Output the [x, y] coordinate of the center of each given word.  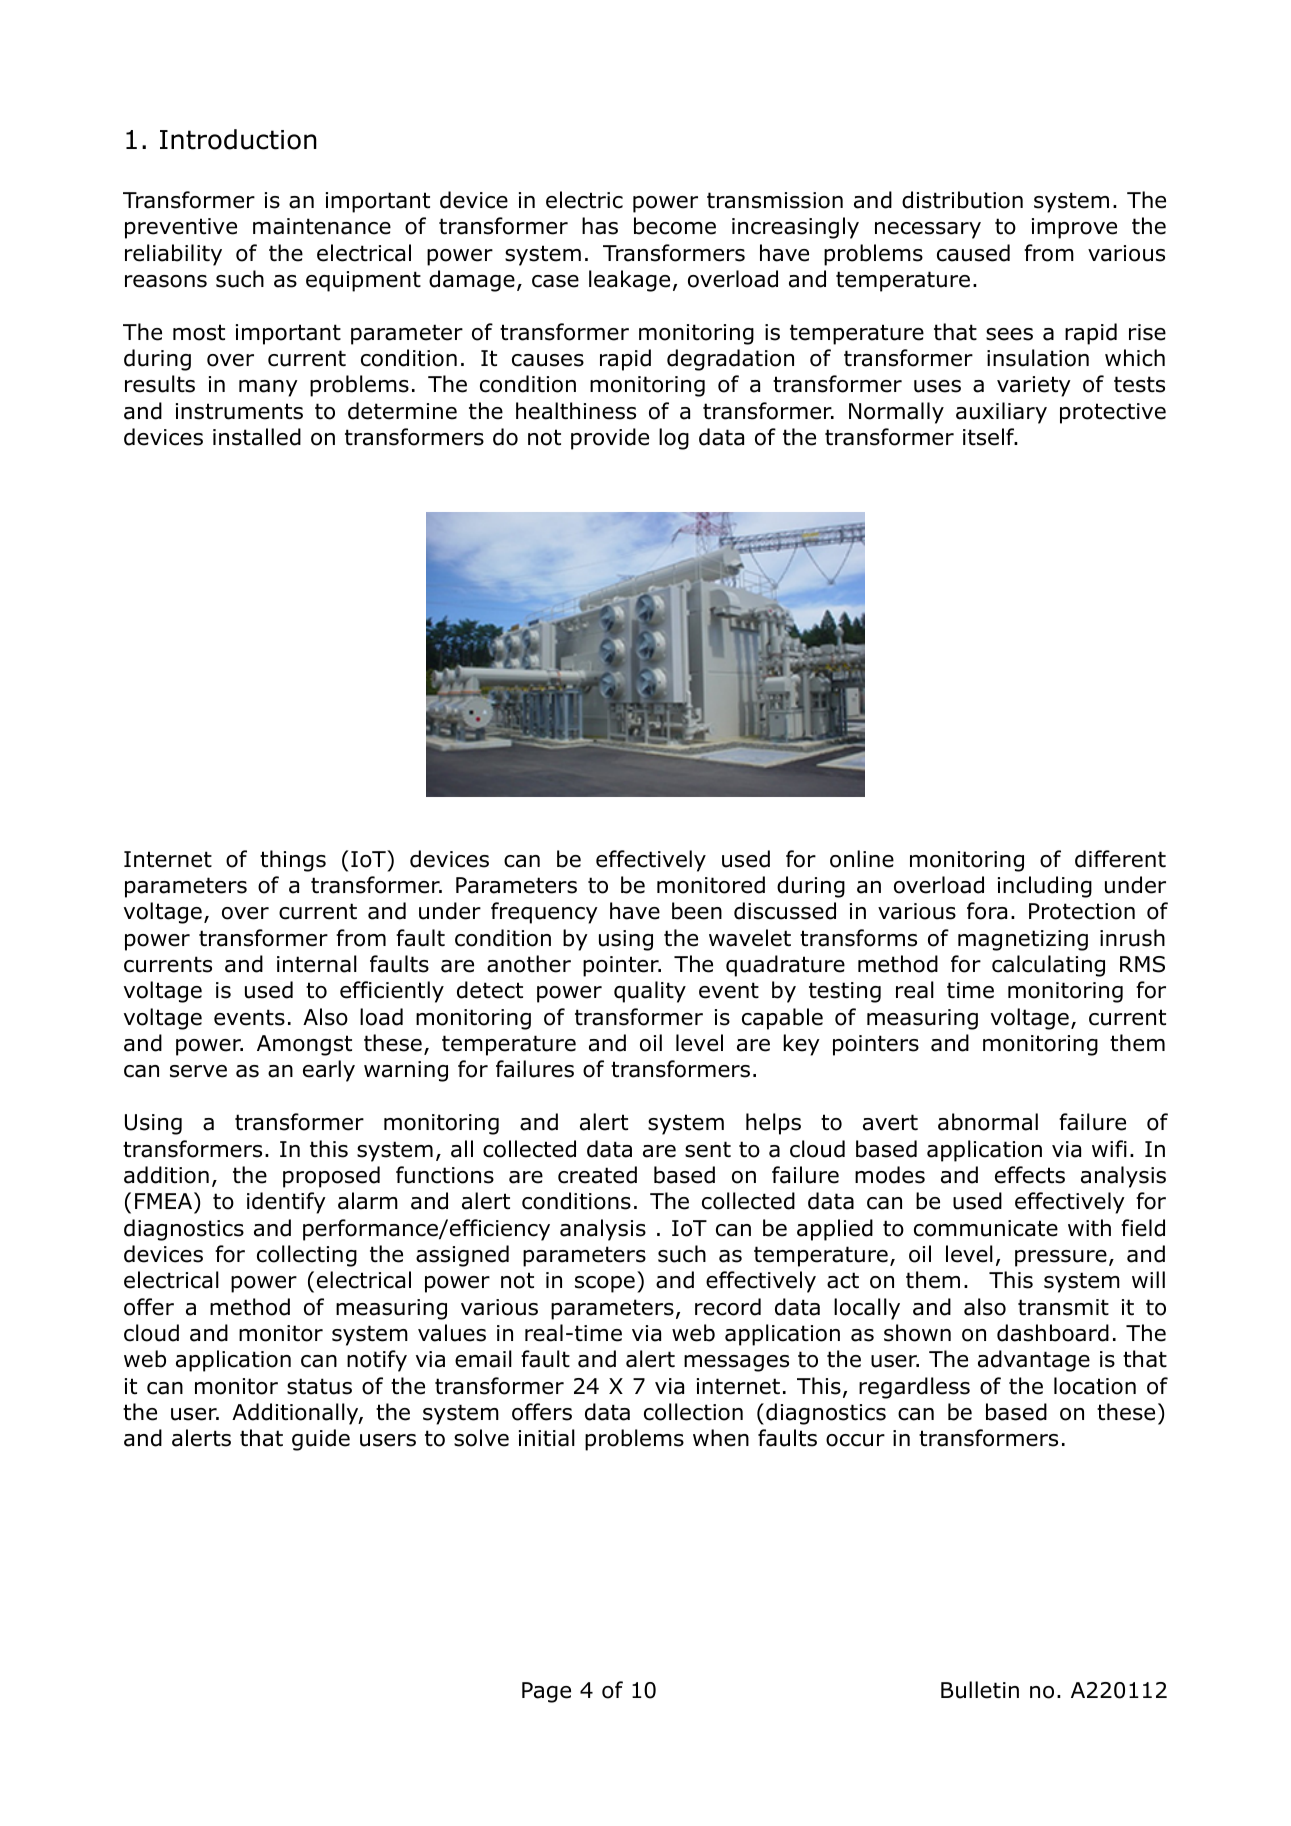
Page [546, 1692]
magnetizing [1023, 940]
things [293, 861]
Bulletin [980, 1690]
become [675, 226]
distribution [962, 200]
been [697, 911]
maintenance [322, 226]
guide [321, 1440]
